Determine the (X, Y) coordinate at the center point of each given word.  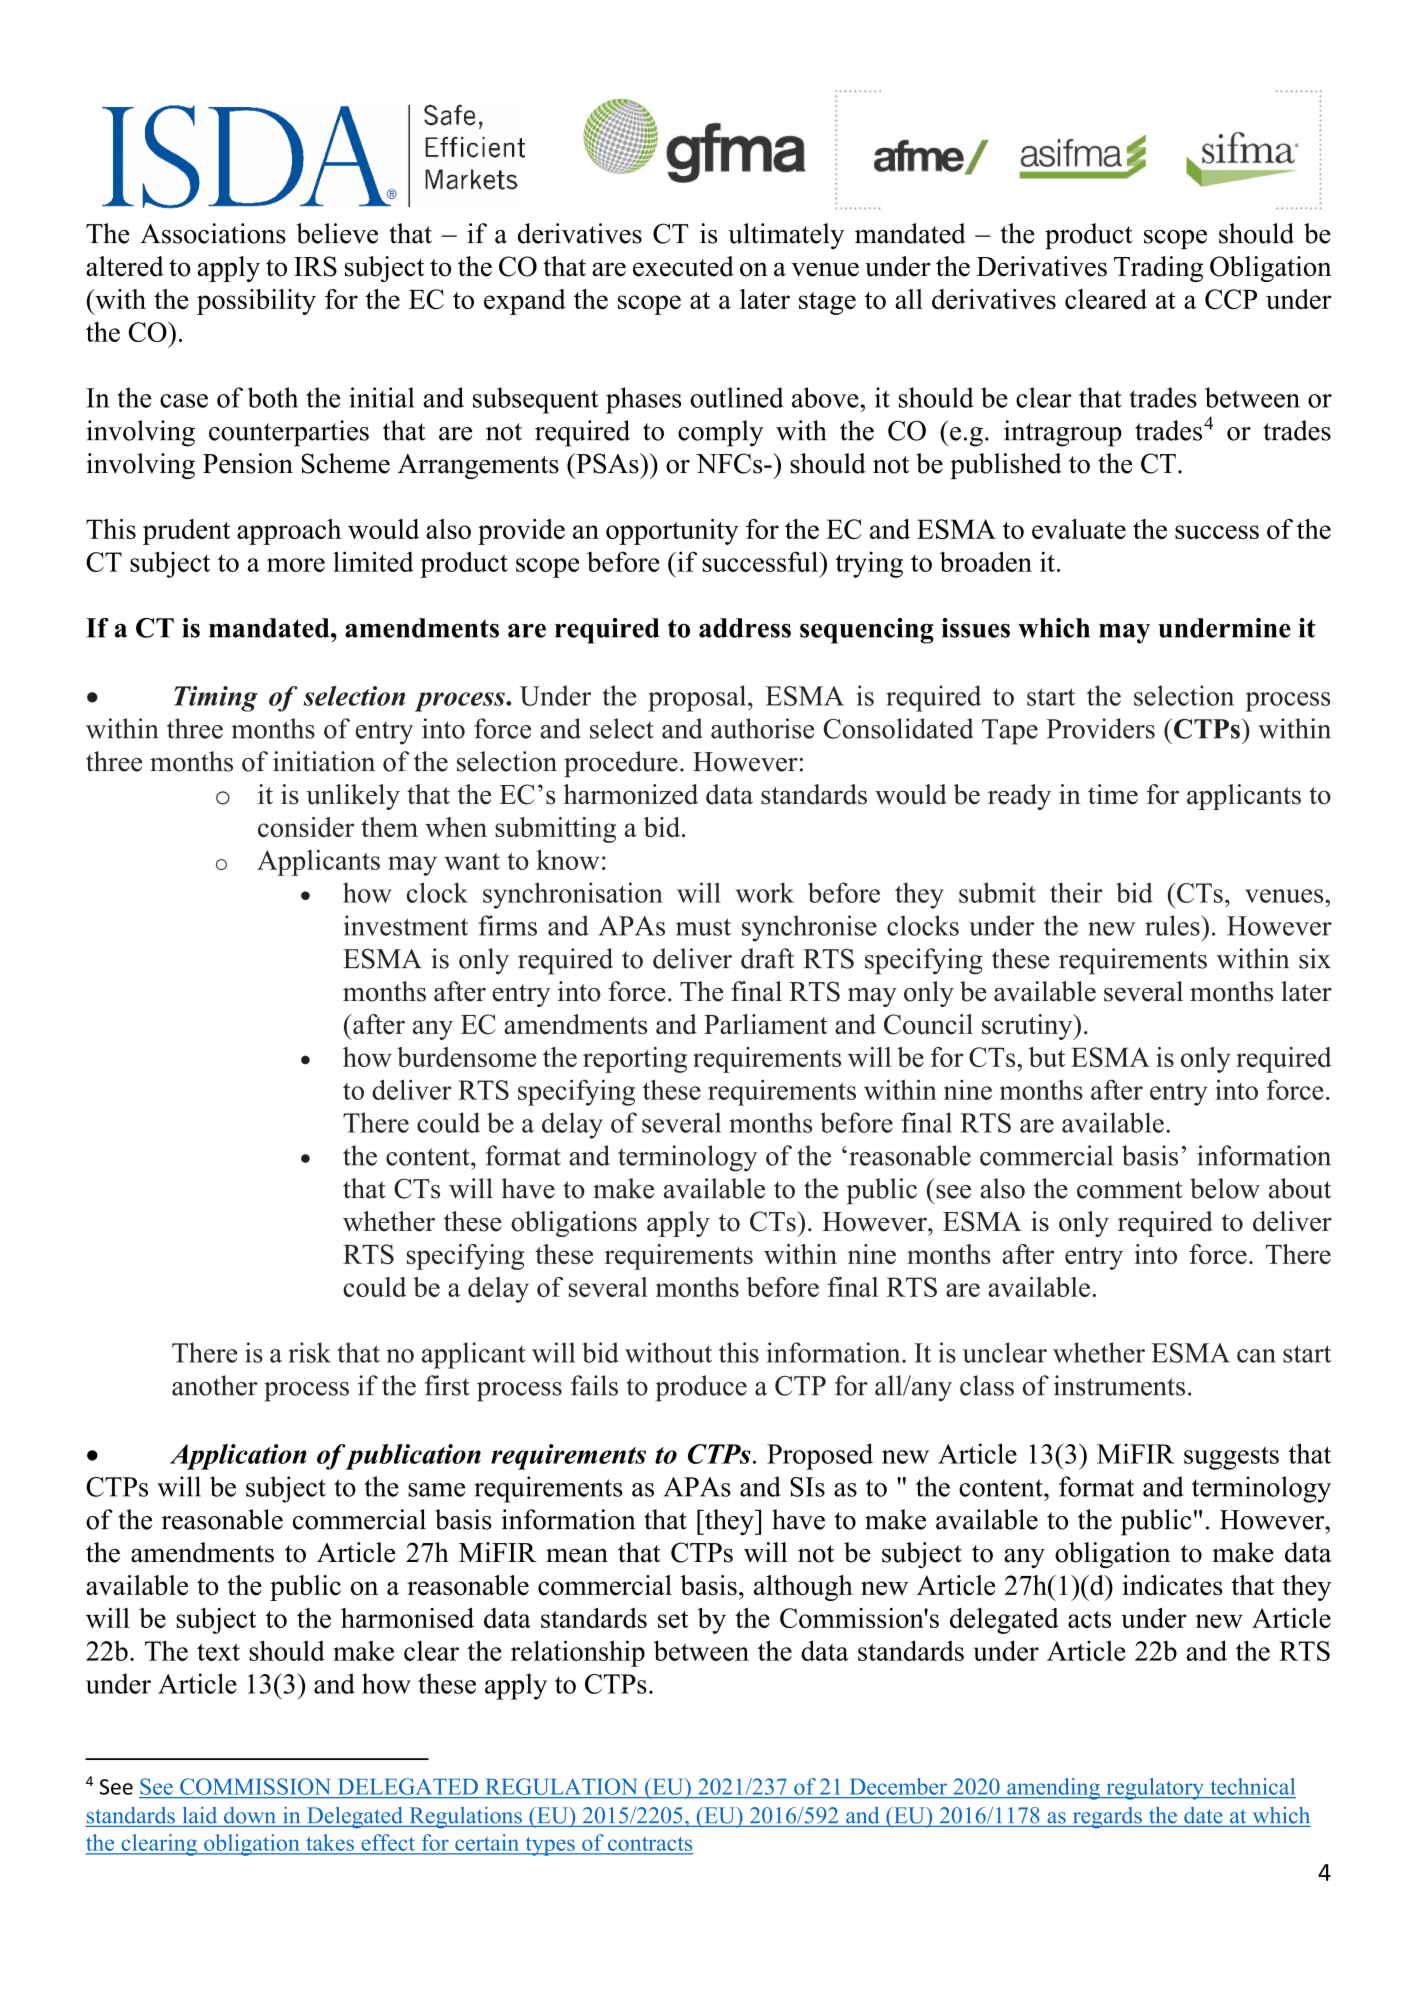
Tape (1010, 732)
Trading (1158, 269)
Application (238, 1457)
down (249, 1815)
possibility (256, 302)
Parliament (766, 1024)
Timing (216, 699)
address (745, 628)
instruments (1119, 1385)
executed (683, 266)
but (1047, 1057)
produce (701, 1388)
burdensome (466, 1057)
